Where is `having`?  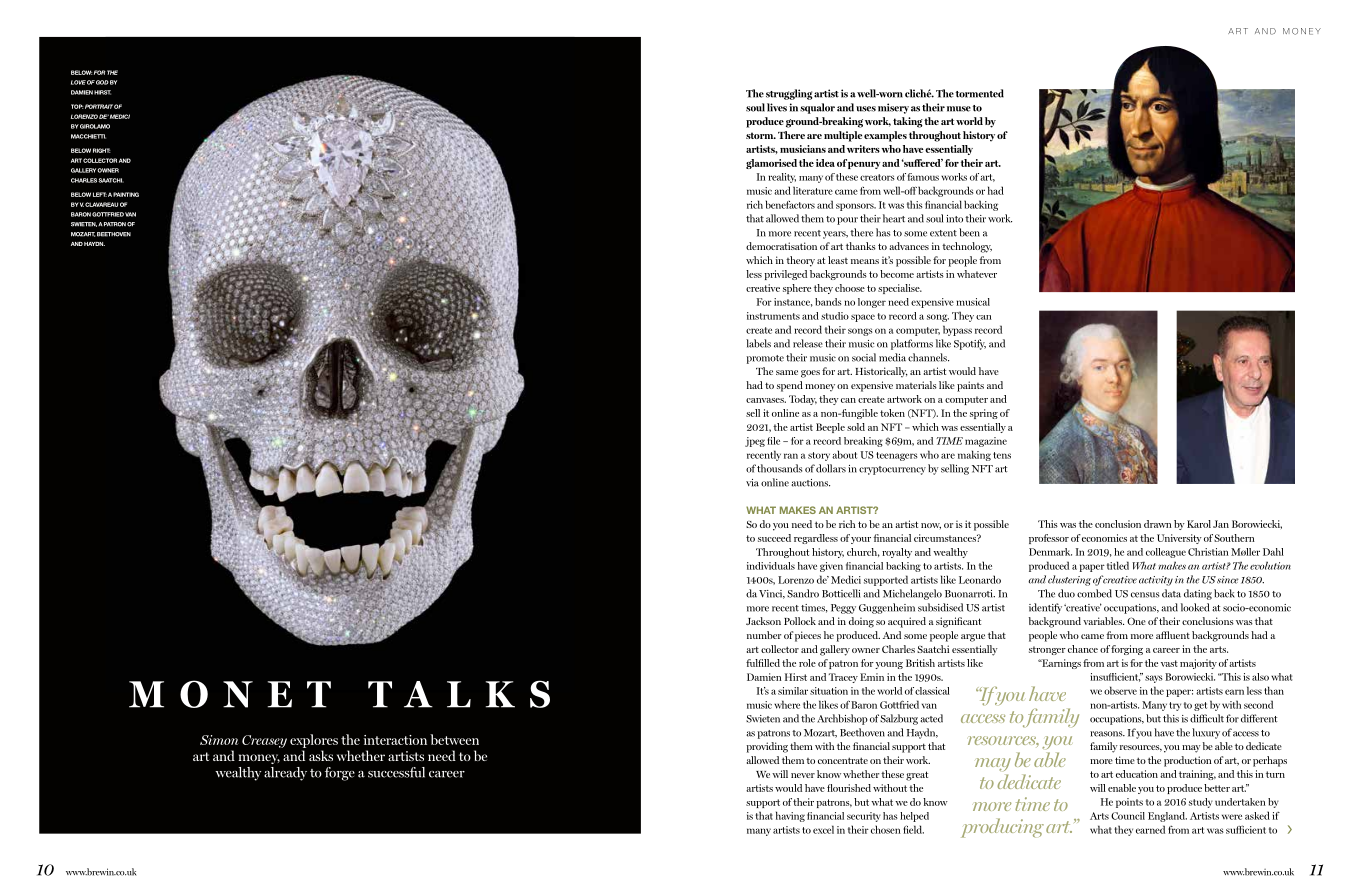
having is located at coordinates (790, 816).
